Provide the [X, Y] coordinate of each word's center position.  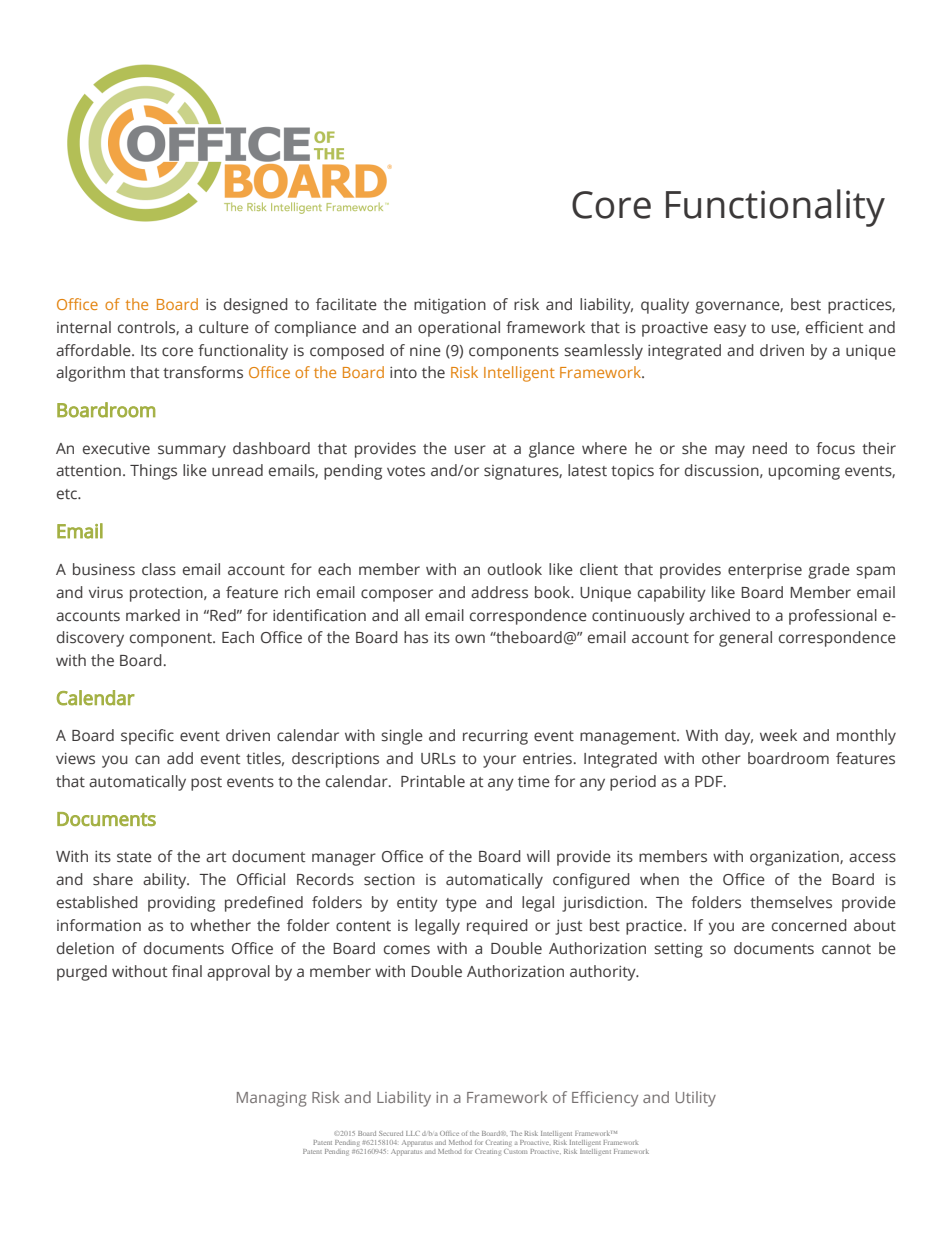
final [187, 971]
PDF [710, 781]
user [470, 450]
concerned [809, 925]
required [497, 927]
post [206, 784]
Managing [272, 1099]
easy [730, 330]
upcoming [804, 472]
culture [224, 327]
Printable [433, 781]
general [745, 639]
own [470, 639]
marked [153, 615]
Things [153, 472]
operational [459, 329]
